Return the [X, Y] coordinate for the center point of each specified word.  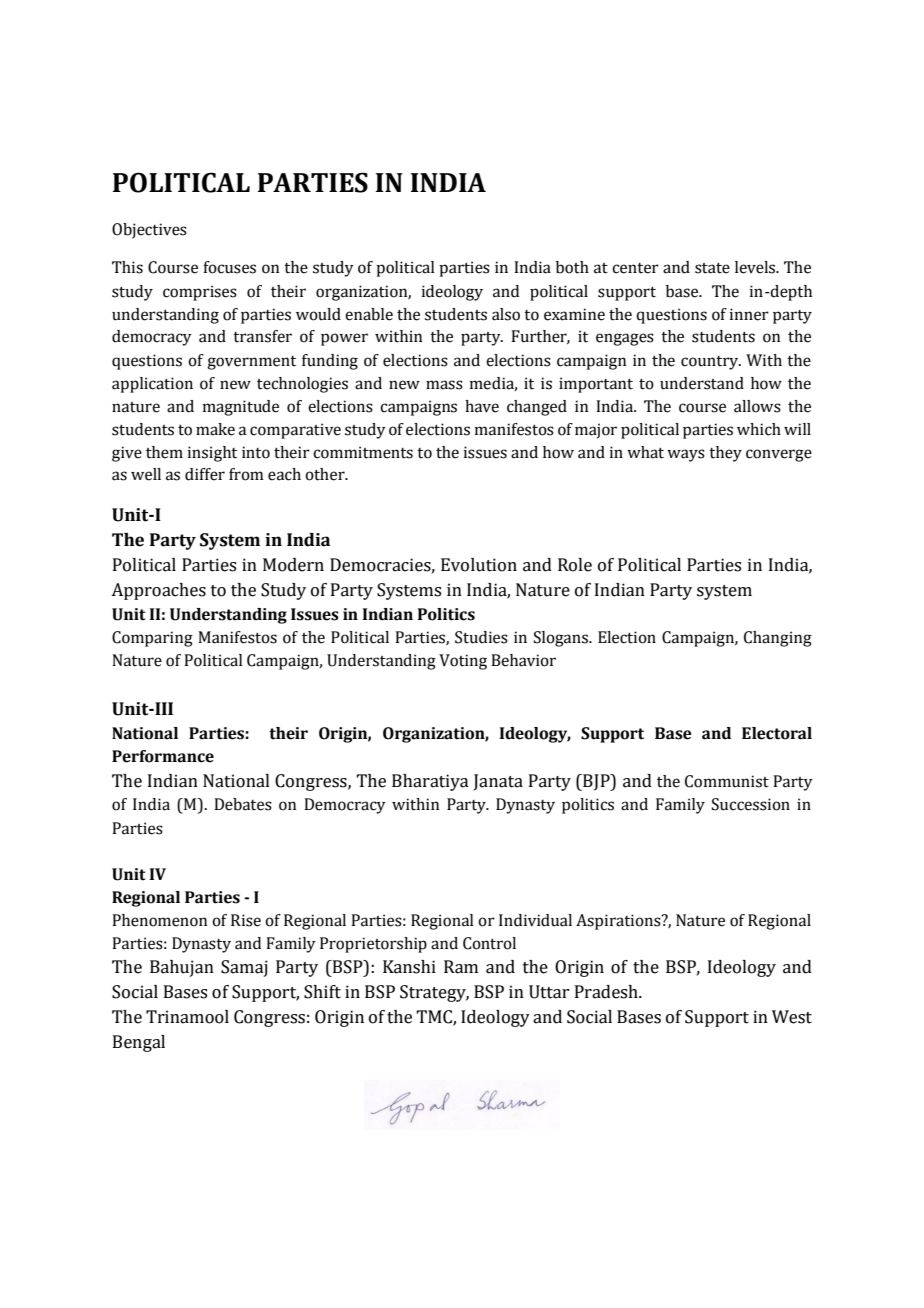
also [506, 314]
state [712, 268]
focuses [229, 267]
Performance [163, 756]
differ [205, 474]
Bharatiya [430, 782]
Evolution [479, 565]
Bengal [139, 1043]
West [792, 1017]
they [725, 454]
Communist [727, 781]
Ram [461, 967]
